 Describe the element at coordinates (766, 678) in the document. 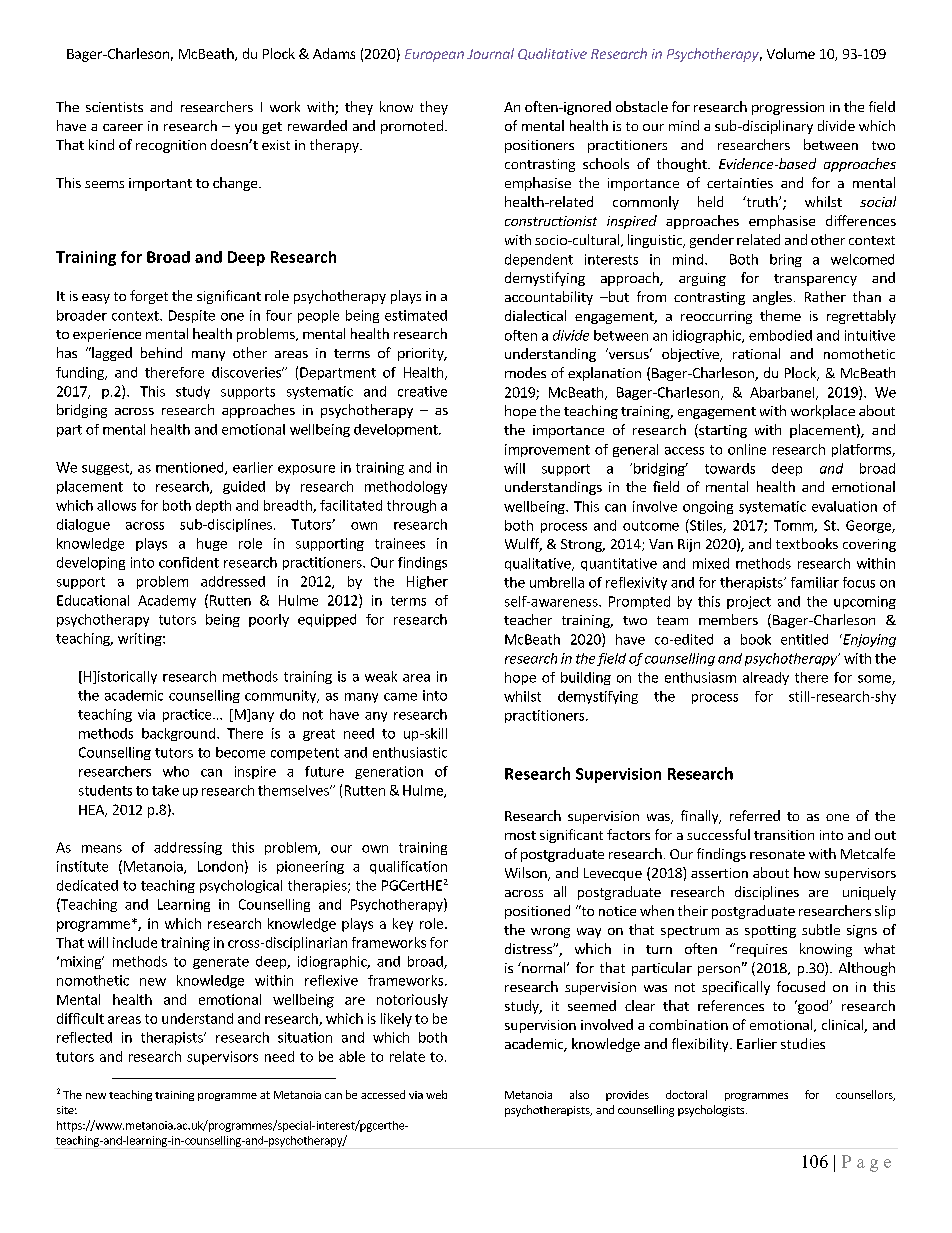

I see `already` at that location.
